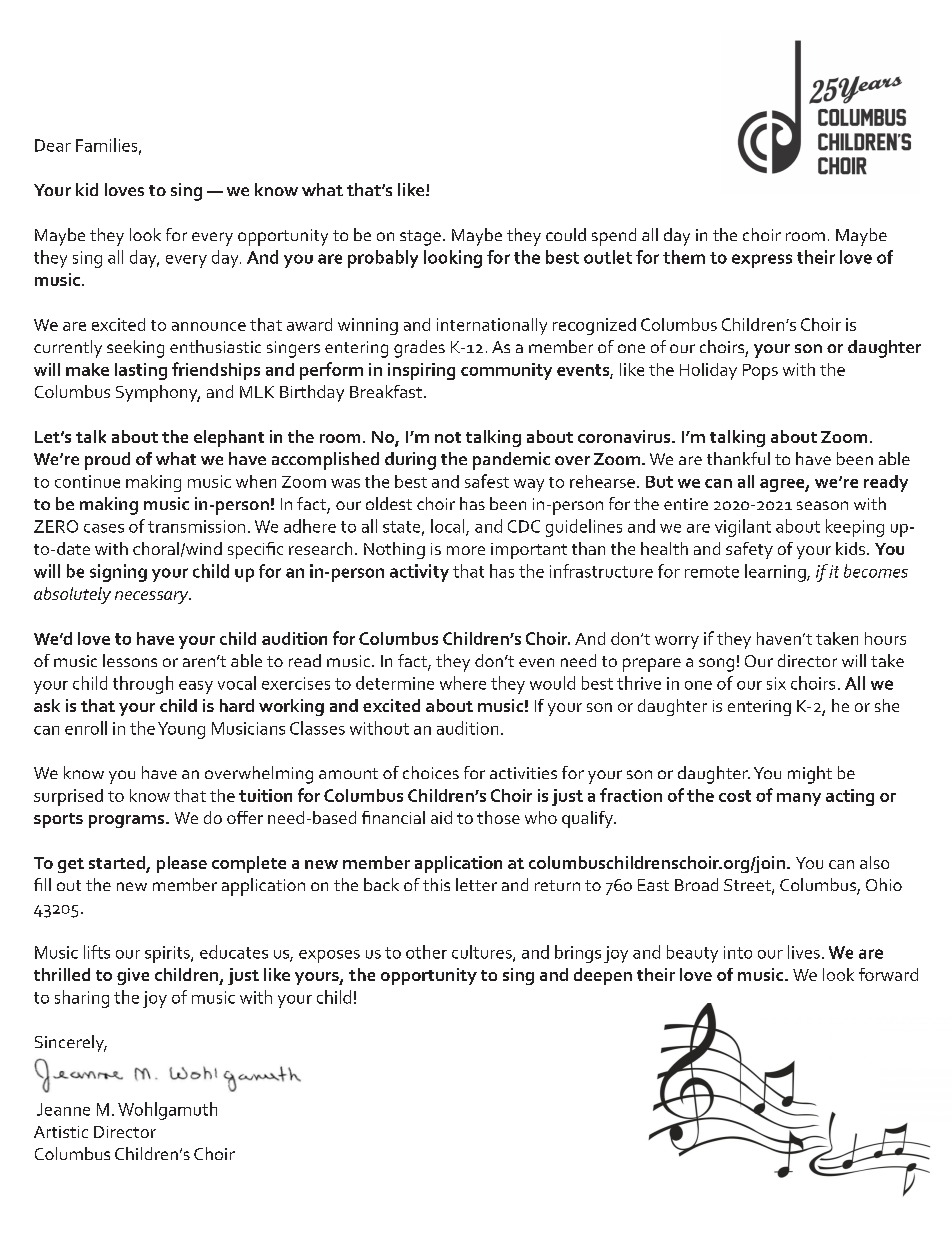 Image resolution: width=952 pixels, height=1233 pixels. I want to click on express, so click(762, 261).
